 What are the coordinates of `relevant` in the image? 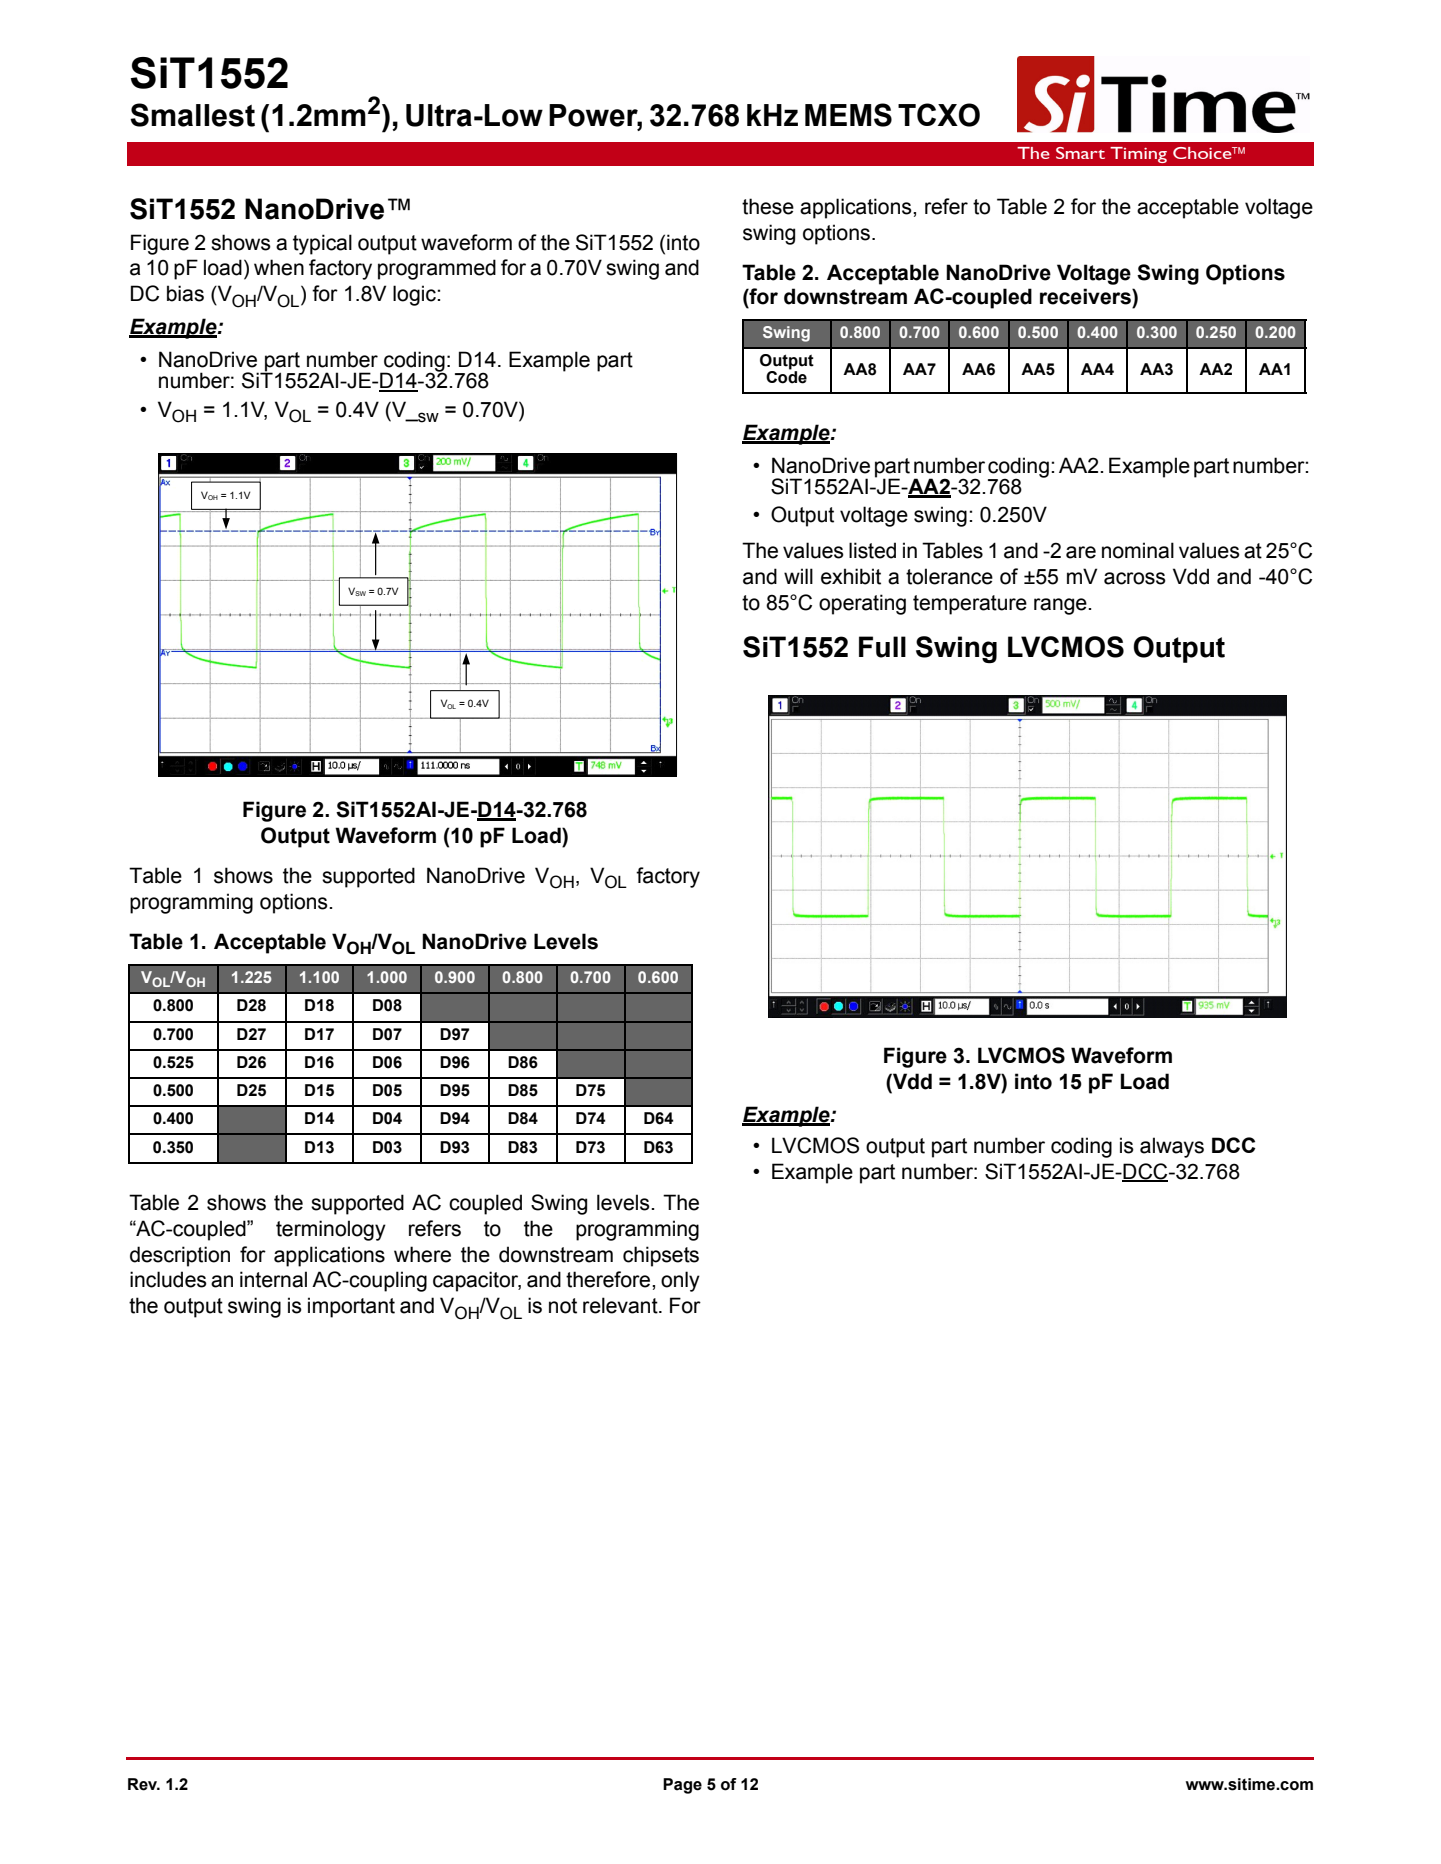 It's located at (621, 1305).
